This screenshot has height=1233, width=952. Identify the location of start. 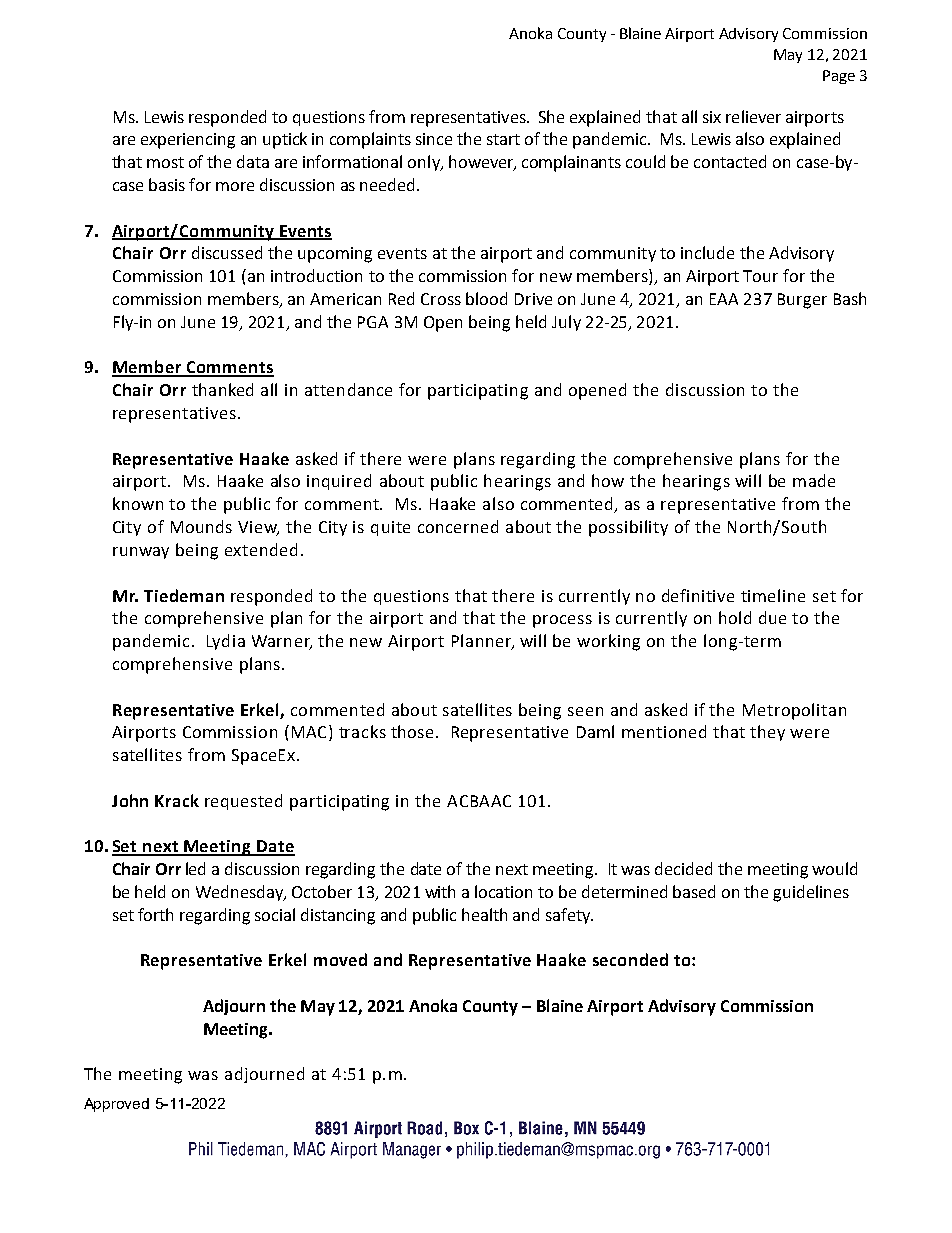
(503, 139).
